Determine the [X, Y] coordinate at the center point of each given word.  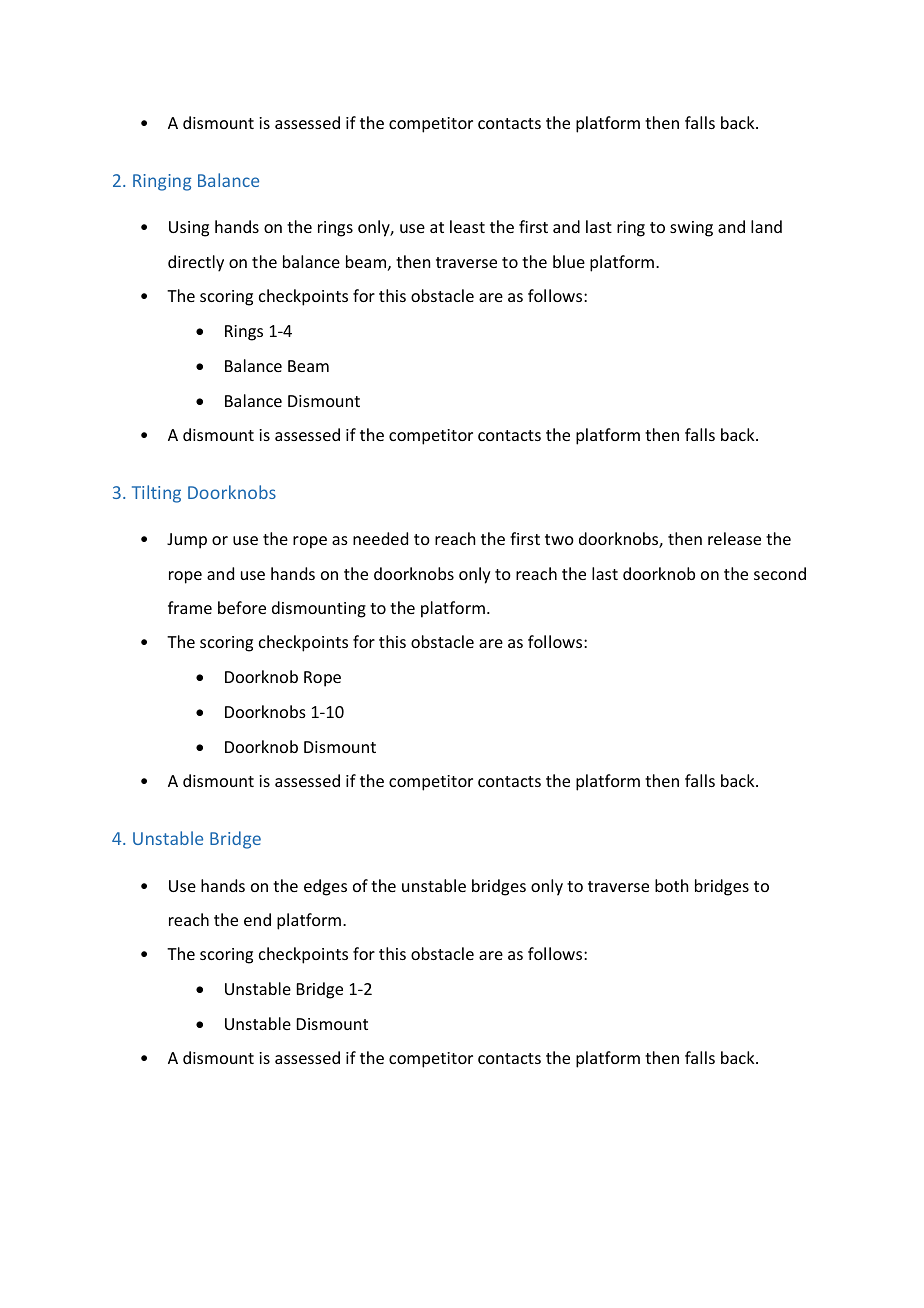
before [242, 607]
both [671, 885]
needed [380, 538]
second [780, 573]
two [559, 539]
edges [325, 887]
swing [691, 229]
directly [196, 263]
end [257, 919]
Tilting [156, 494]
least [467, 226]
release [734, 538]
